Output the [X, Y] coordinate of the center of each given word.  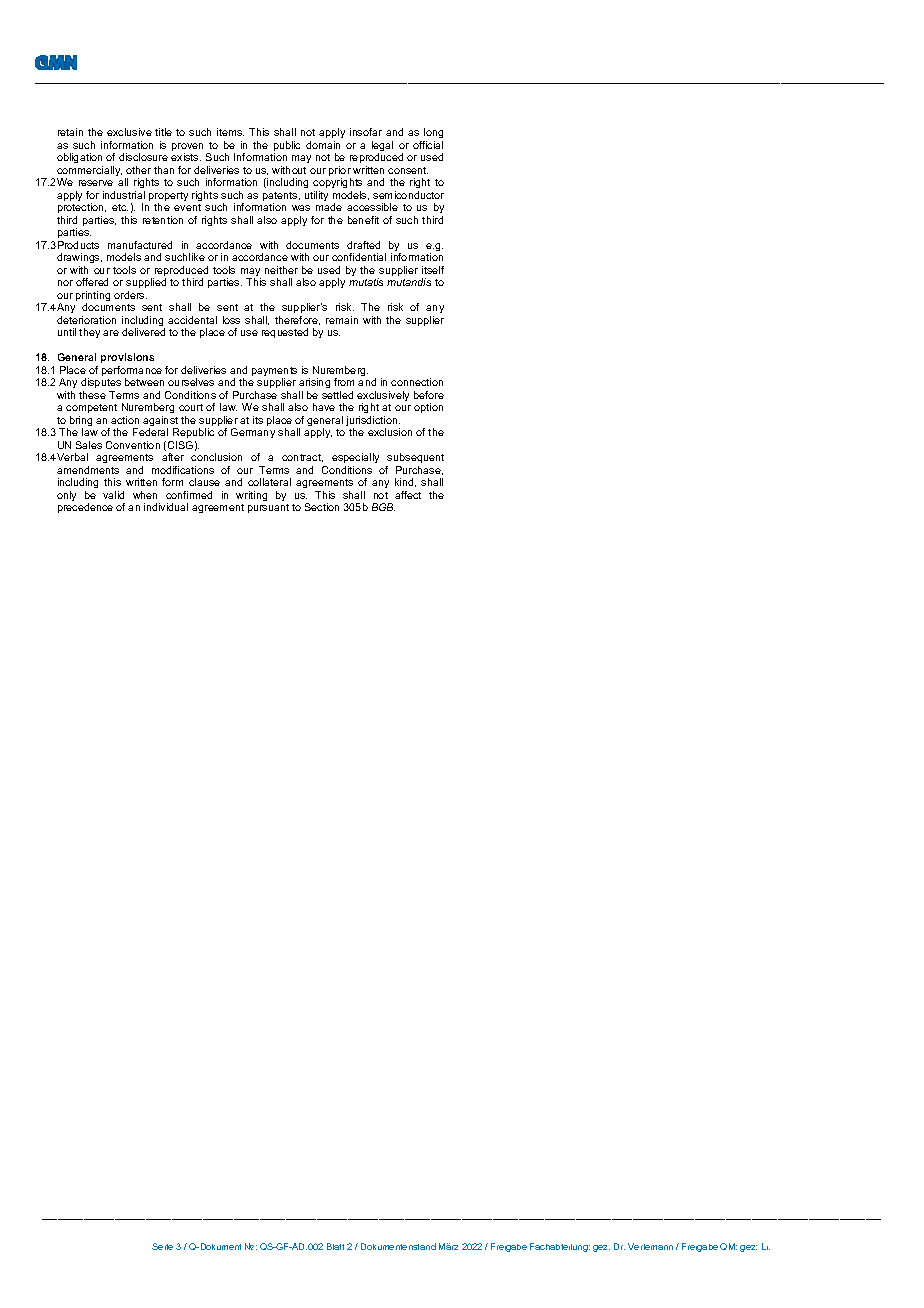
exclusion [390, 432]
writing [251, 496]
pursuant [268, 508]
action [125, 420]
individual [166, 507]
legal [382, 147]
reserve [96, 183]
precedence [85, 508]
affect [408, 495]
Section [322, 507]
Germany [253, 433]
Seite [162, 1246]
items [230, 132]
